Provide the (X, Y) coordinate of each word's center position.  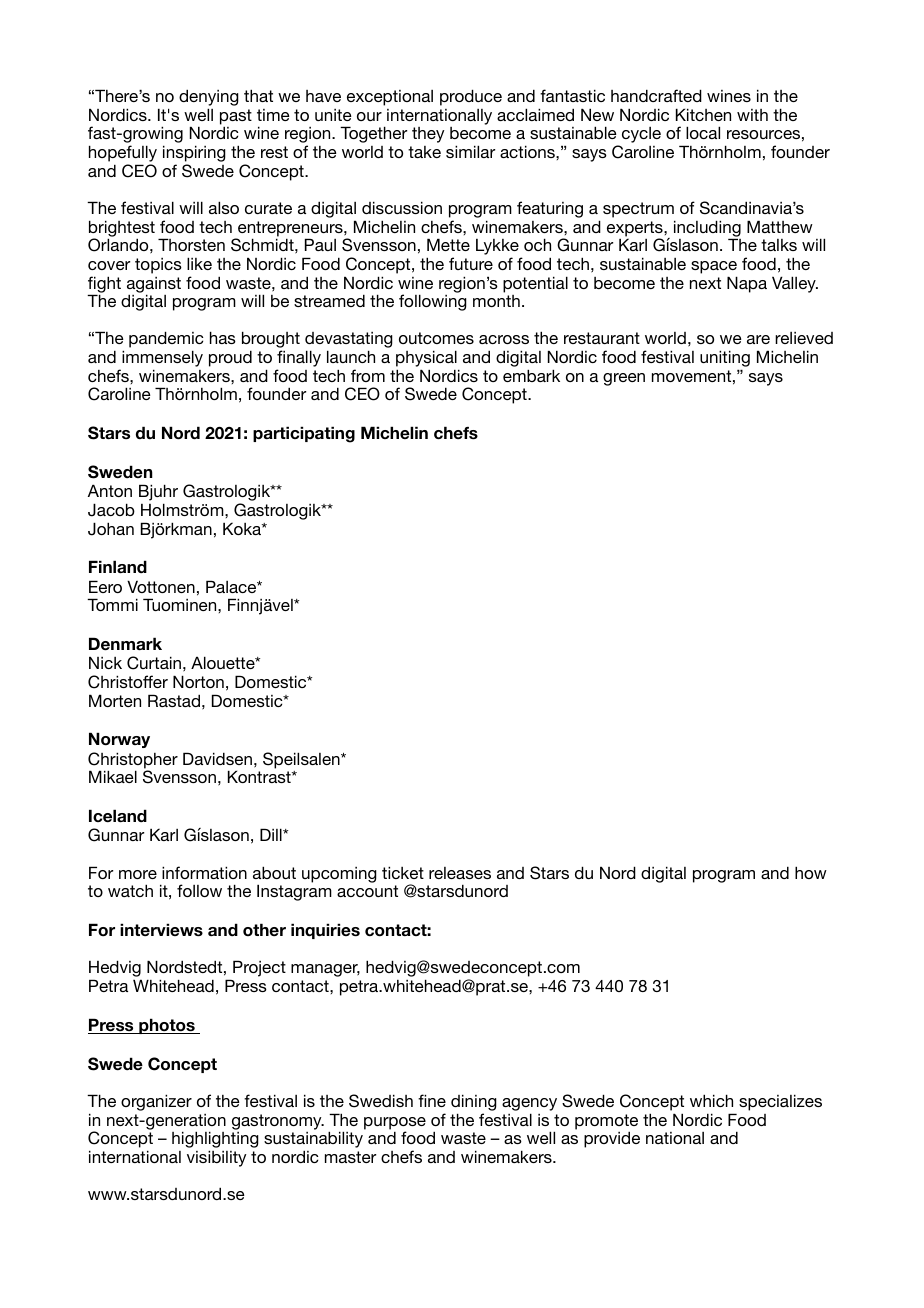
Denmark (125, 644)
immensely (161, 360)
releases (460, 873)
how (811, 872)
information (204, 872)
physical (427, 360)
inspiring (194, 155)
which (711, 1100)
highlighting (215, 1141)
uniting (725, 360)
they (428, 135)
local (703, 132)
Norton (198, 681)
